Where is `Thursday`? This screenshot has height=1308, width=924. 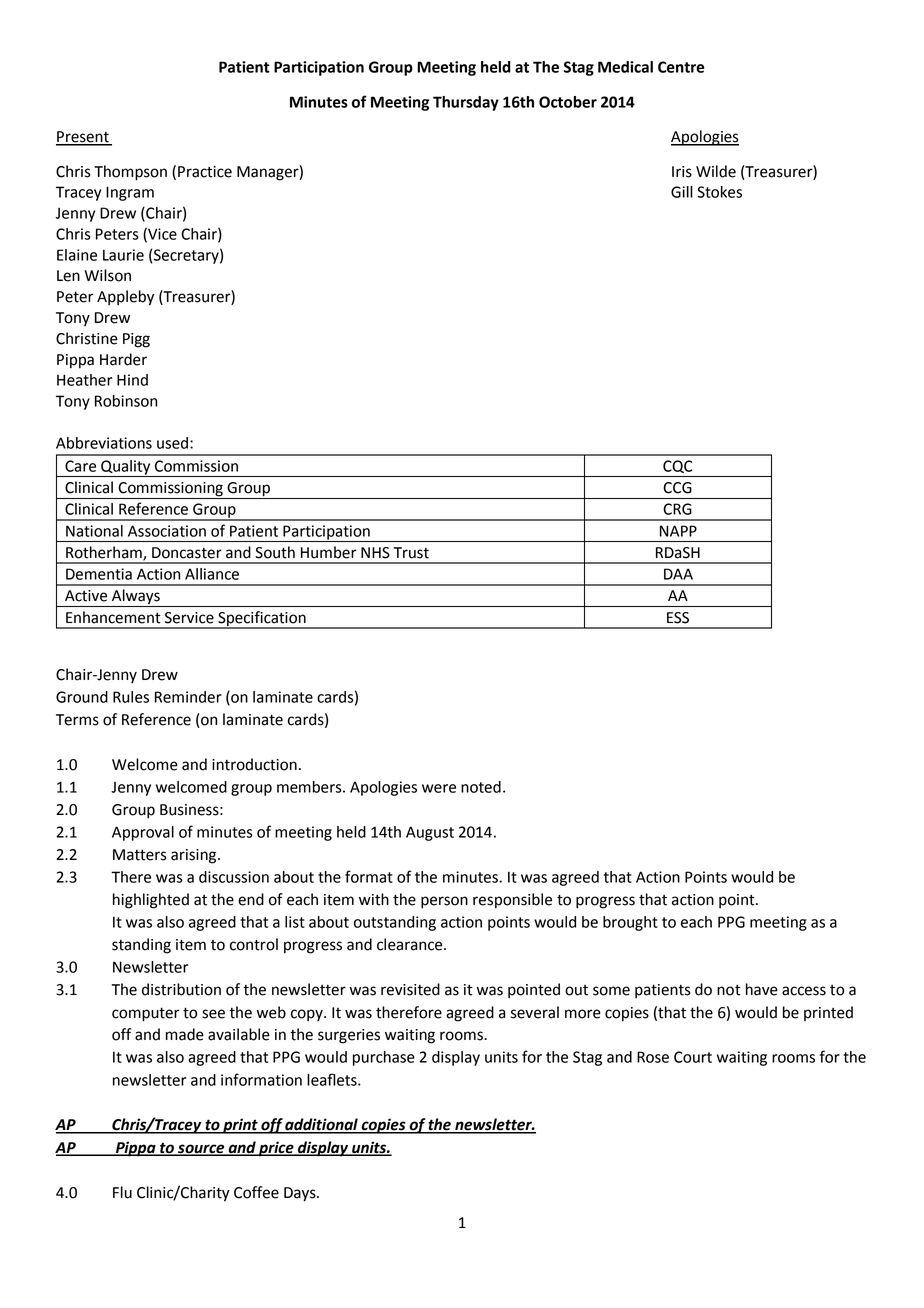
Thursday is located at coordinates (466, 103).
